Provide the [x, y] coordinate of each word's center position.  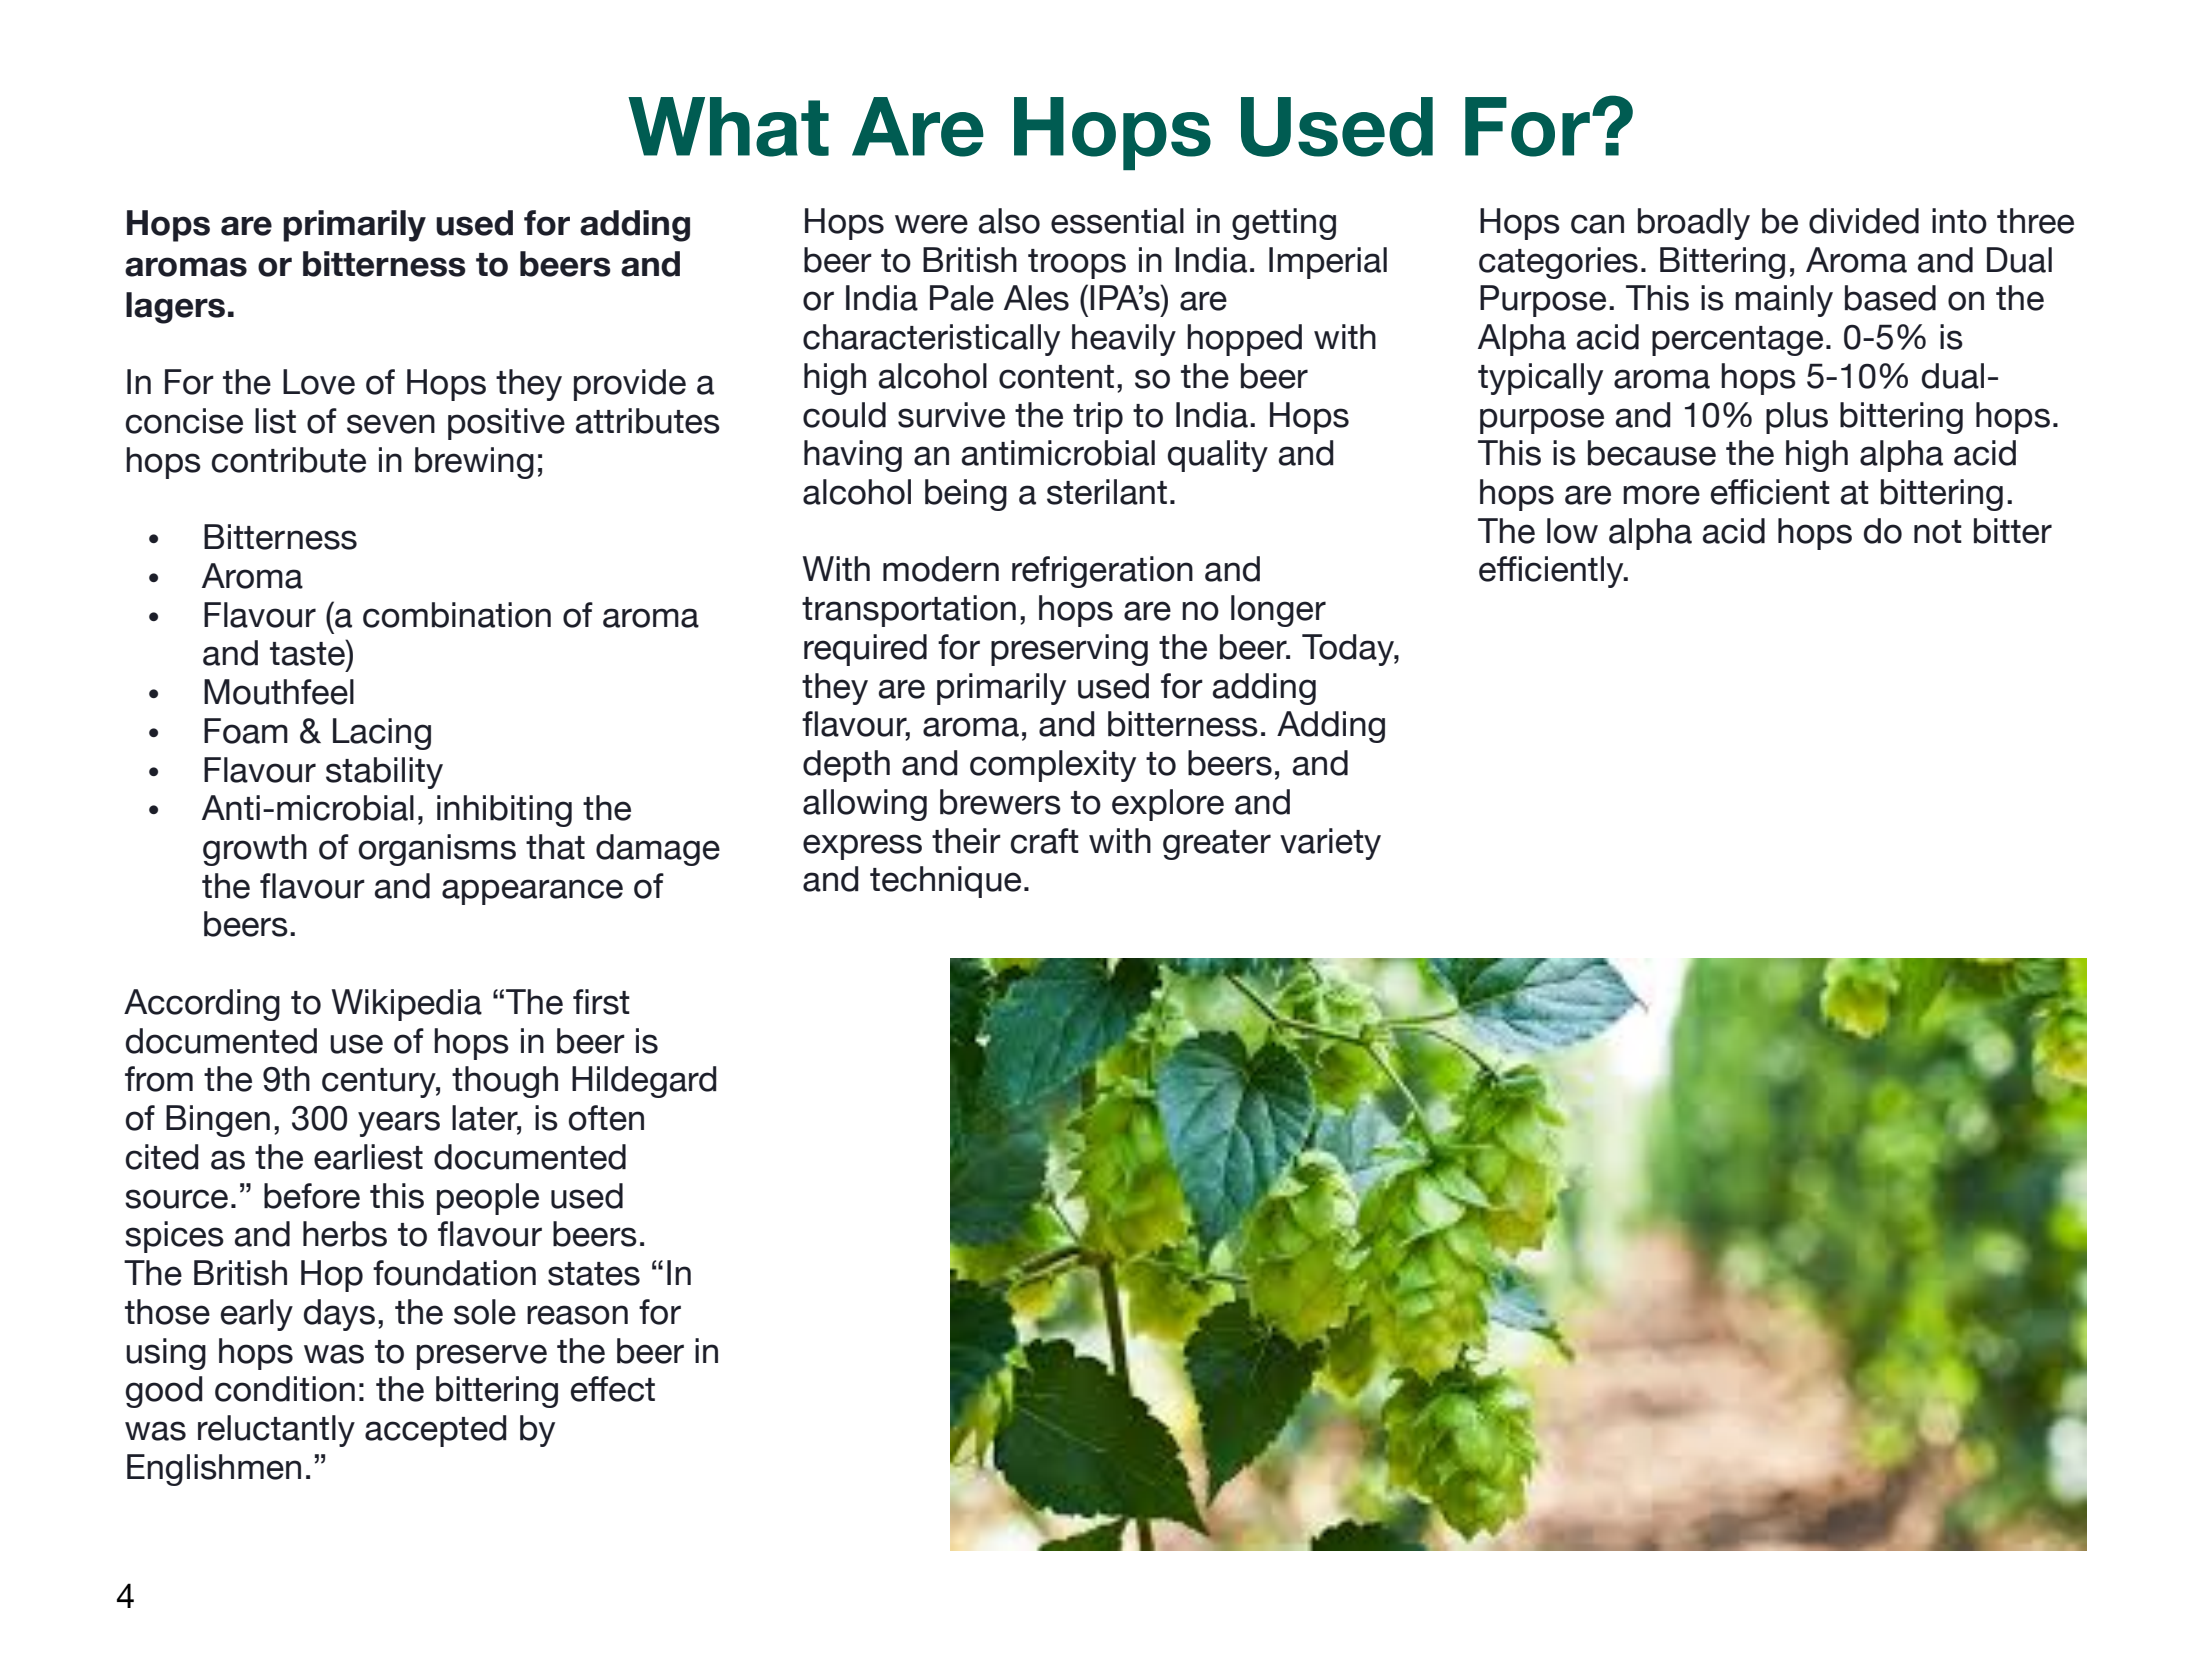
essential [1117, 221]
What [728, 127]
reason [577, 1315]
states [594, 1274]
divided [1864, 221]
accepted [436, 1431]
